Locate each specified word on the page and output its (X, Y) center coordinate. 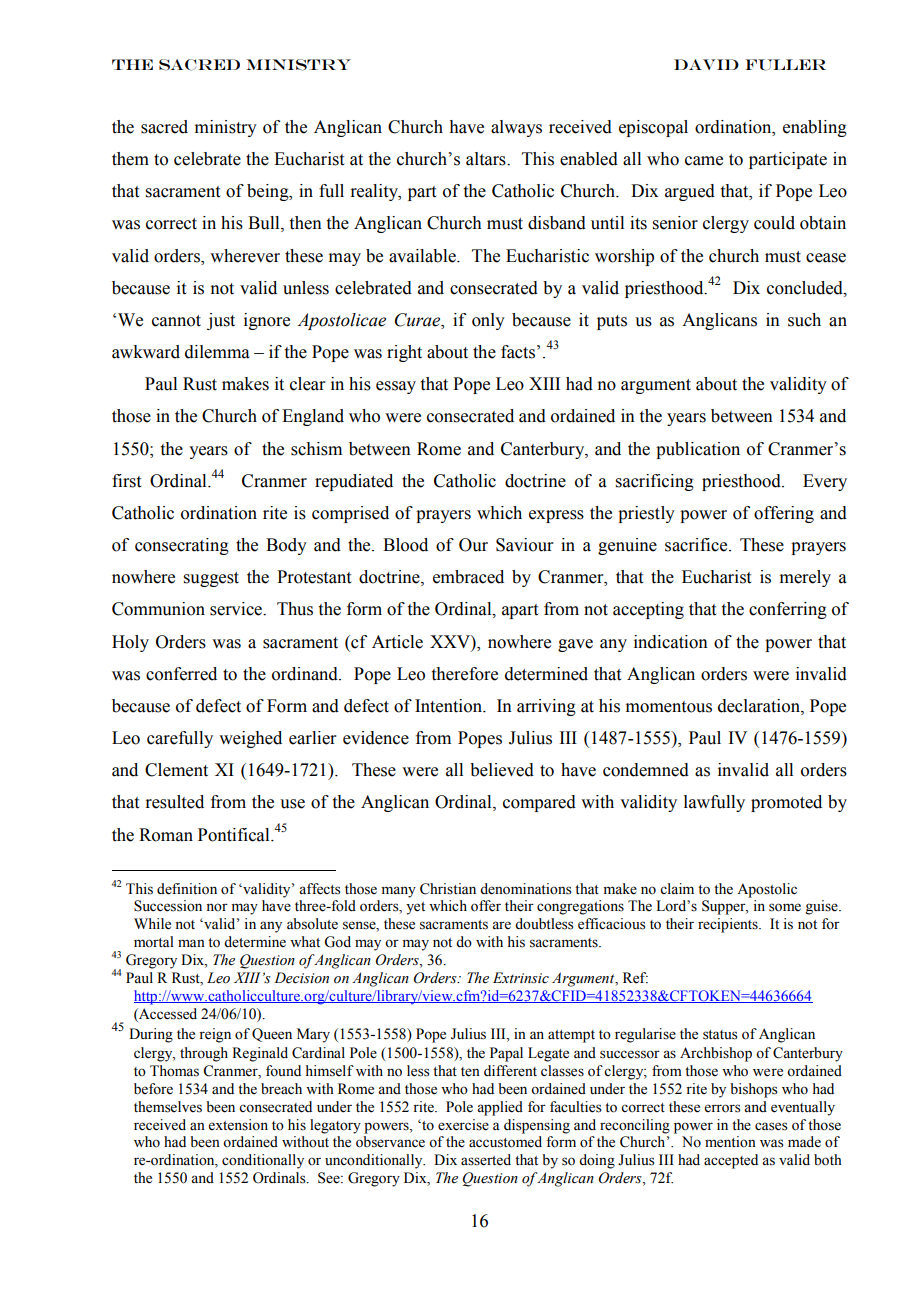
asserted (486, 1160)
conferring (788, 610)
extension (238, 1125)
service (237, 609)
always (516, 128)
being (269, 192)
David (706, 64)
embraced (468, 577)
